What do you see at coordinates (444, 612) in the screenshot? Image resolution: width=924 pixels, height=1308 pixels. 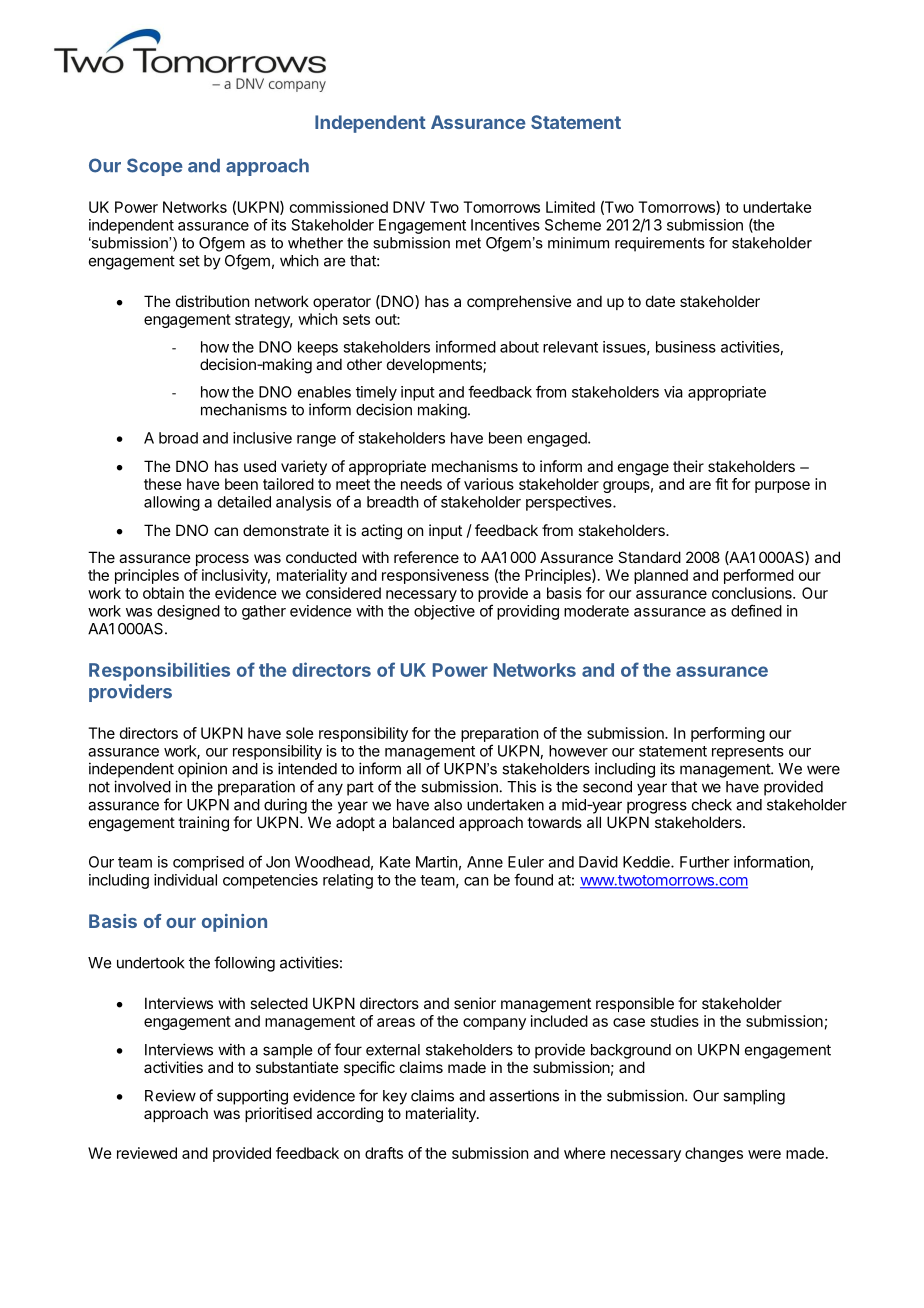 I see `objective` at bounding box center [444, 612].
